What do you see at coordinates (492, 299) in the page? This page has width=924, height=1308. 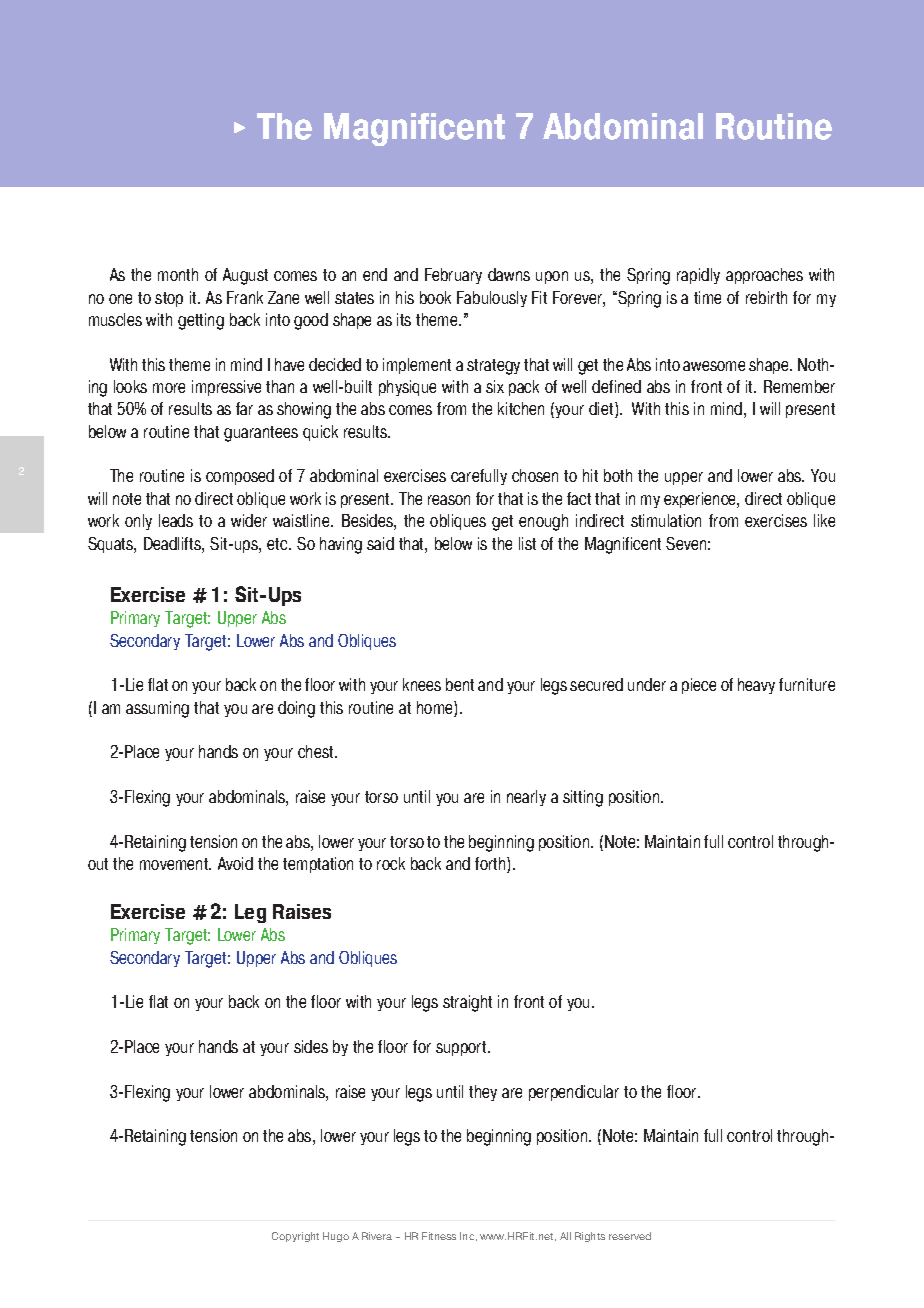 I see `Fabulously` at bounding box center [492, 299].
